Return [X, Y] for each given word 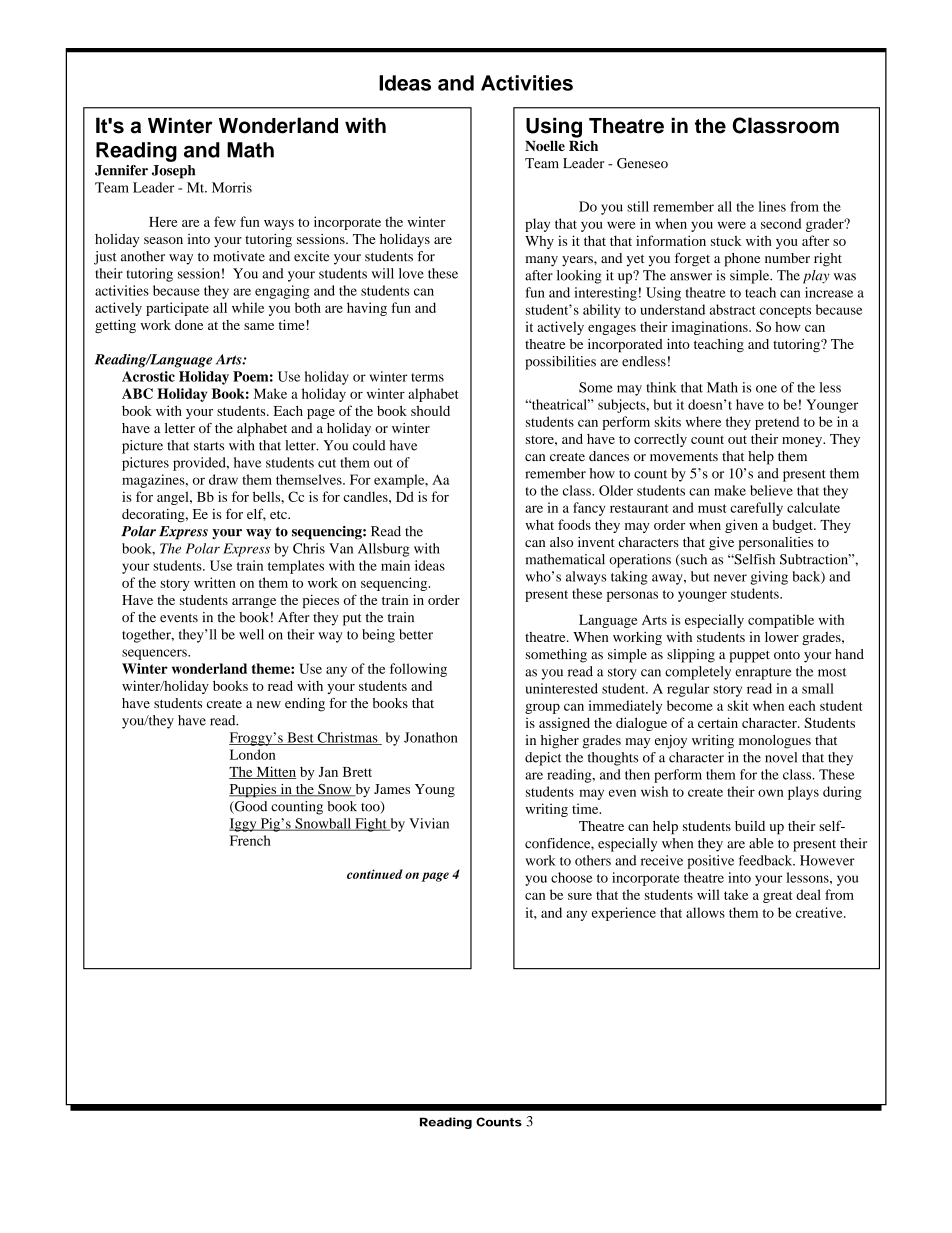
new [269, 704]
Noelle [545, 146]
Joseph [173, 172]
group [542, 708]
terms [427, 377]
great [777, 897]
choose [572, 877]
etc [279, 514]
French [250, 840]
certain [718, 722]
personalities [776, 544]
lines [772, 206]
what [539, 524]
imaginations [710, 328]
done [189, 325]
